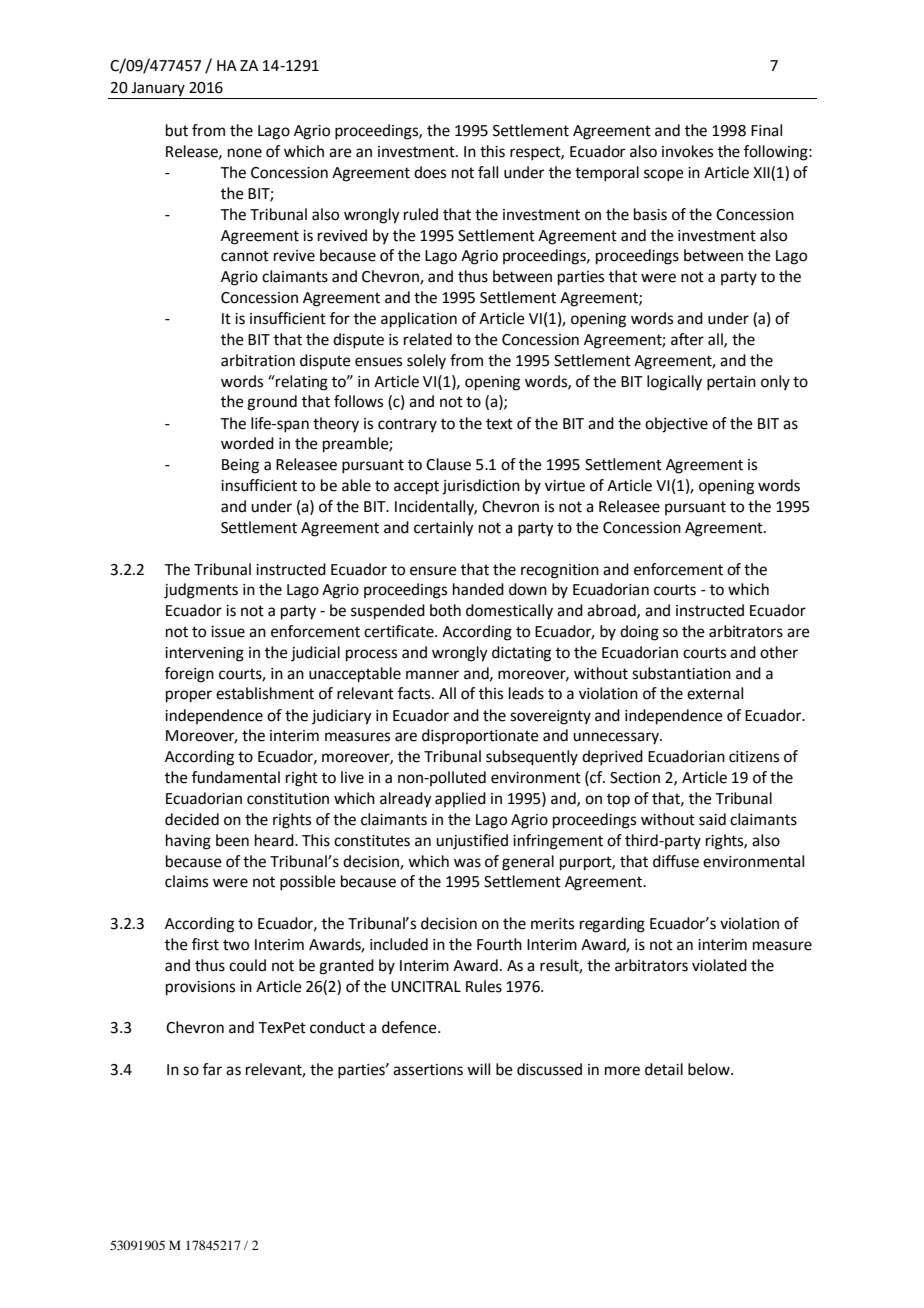 The height and width of the image is (1308, 924). What do you see at coordinates (478, 1069) in the image?
I see `will` at bounding box center [478, 1069].
